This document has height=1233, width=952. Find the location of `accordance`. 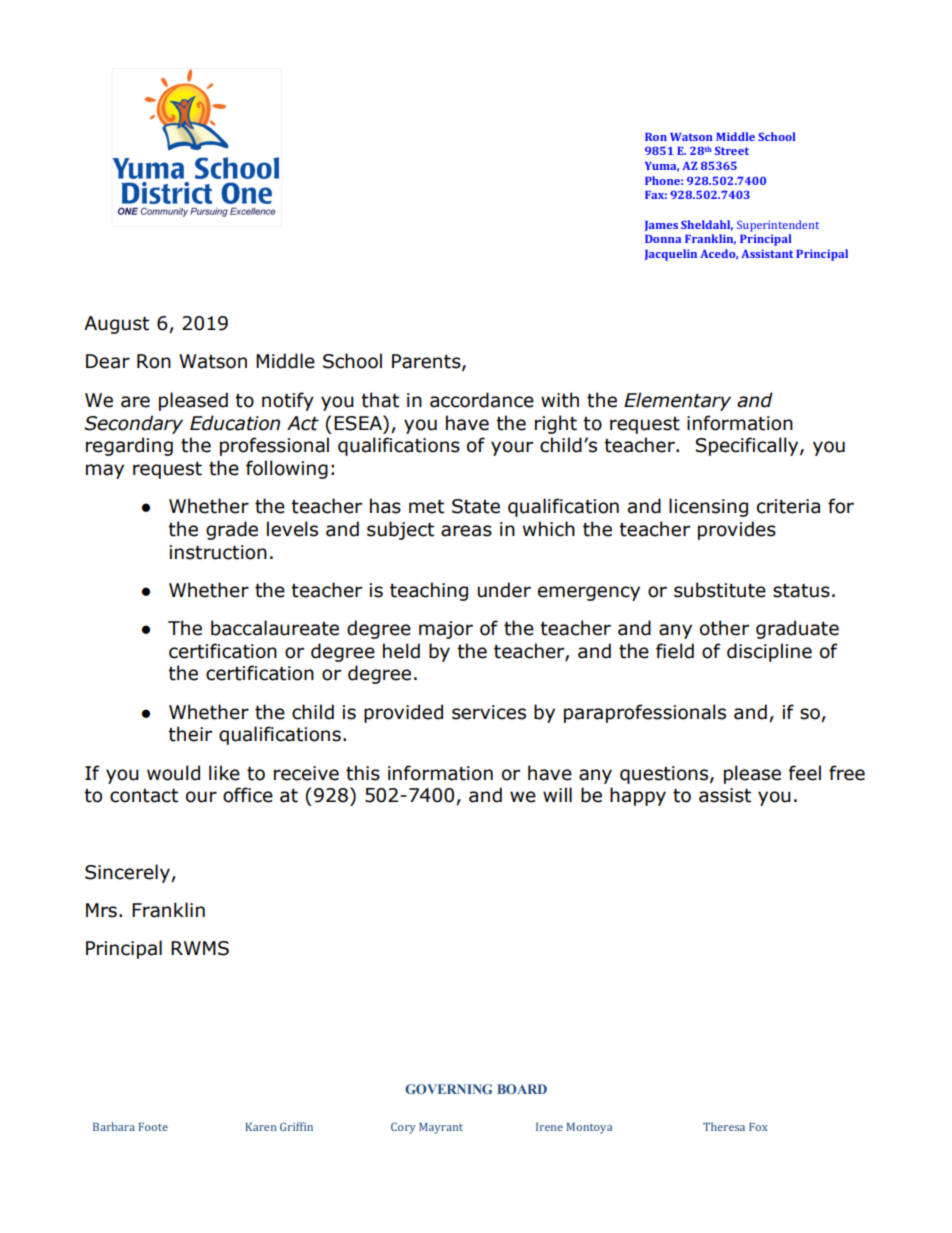

accordance is located at coordinates (482, 400).
